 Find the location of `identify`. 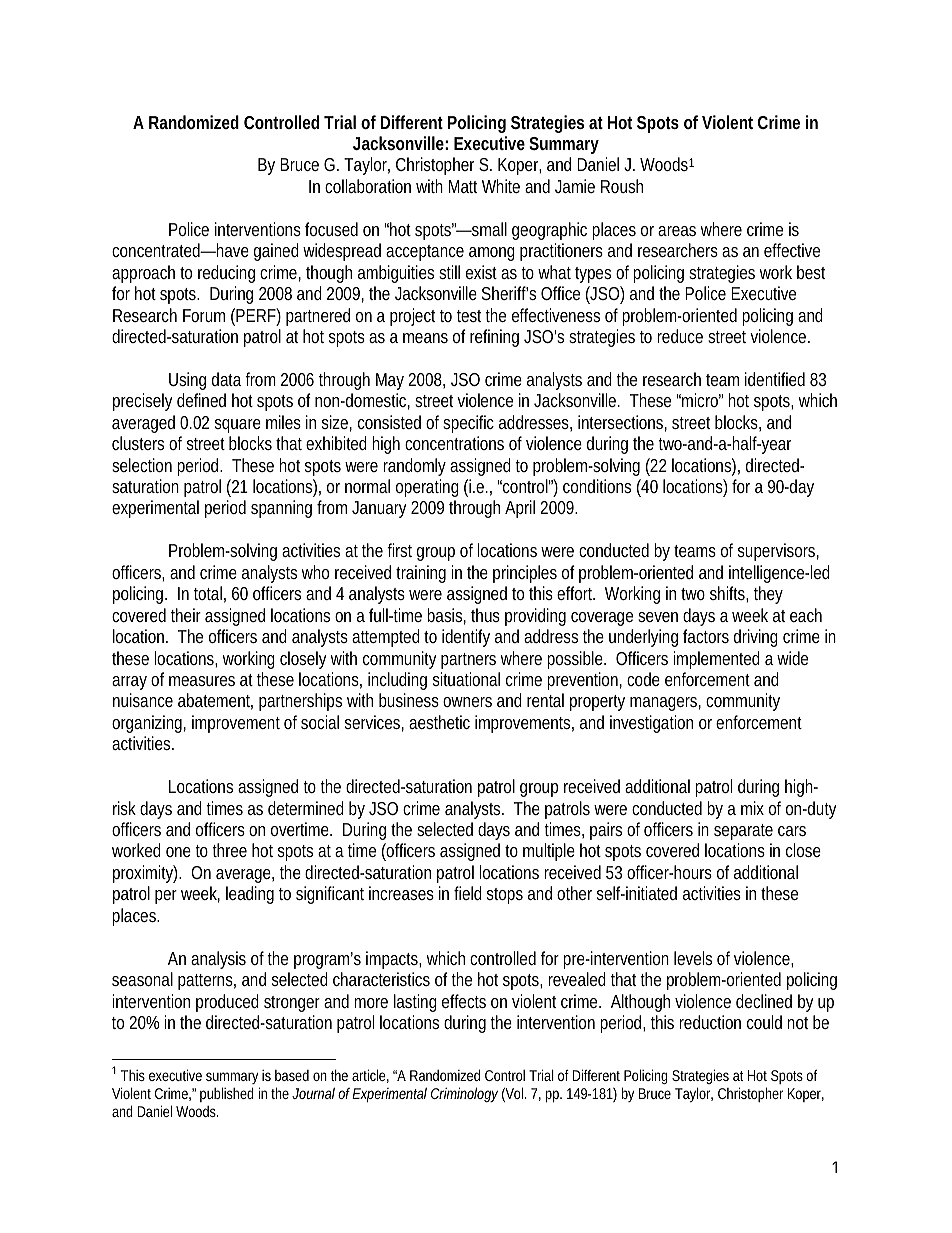

identify is located at coordinates (466, 638).
